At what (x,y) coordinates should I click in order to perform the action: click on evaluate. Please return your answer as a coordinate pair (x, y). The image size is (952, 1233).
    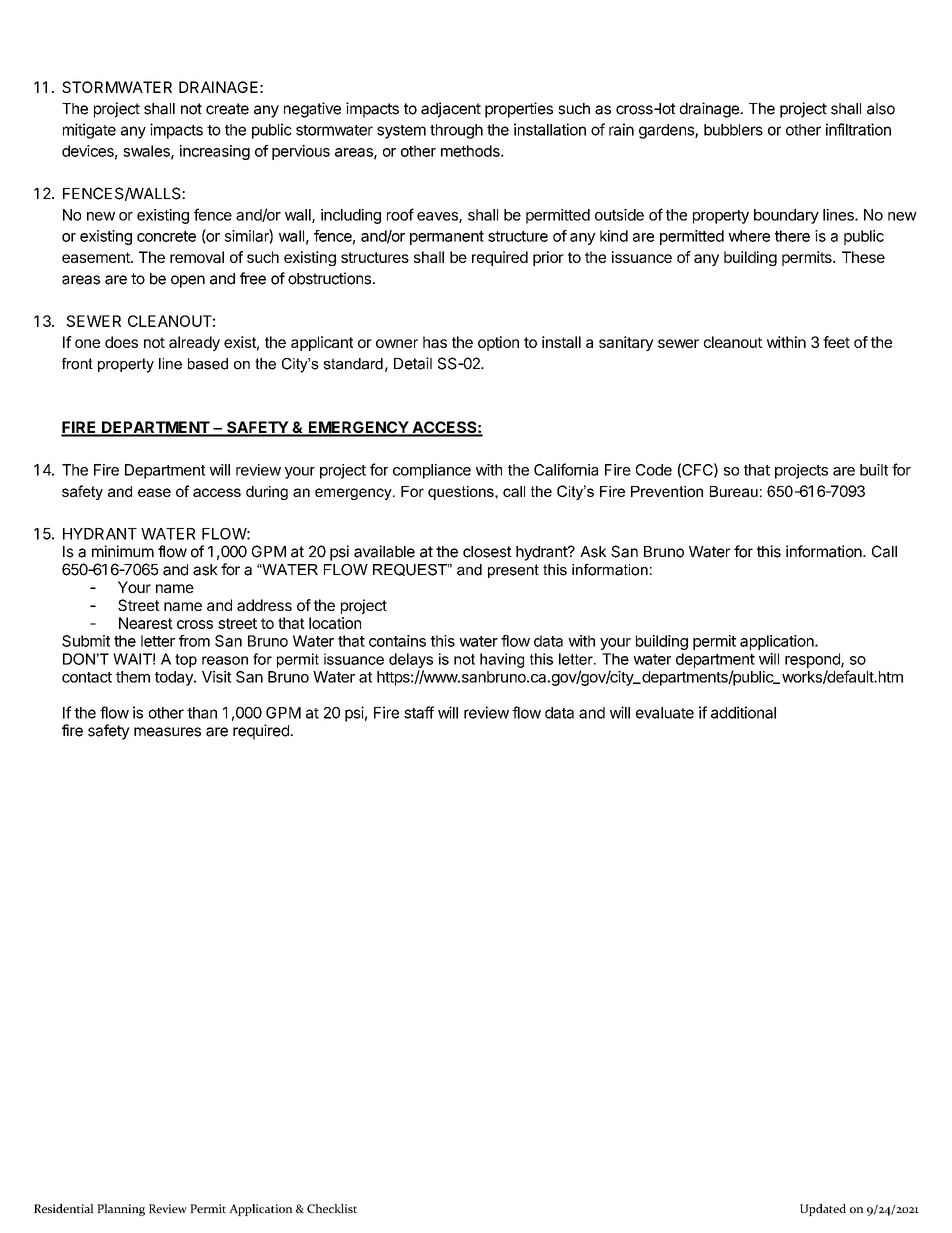
    Looking at the image, I should click on (665, 713).
